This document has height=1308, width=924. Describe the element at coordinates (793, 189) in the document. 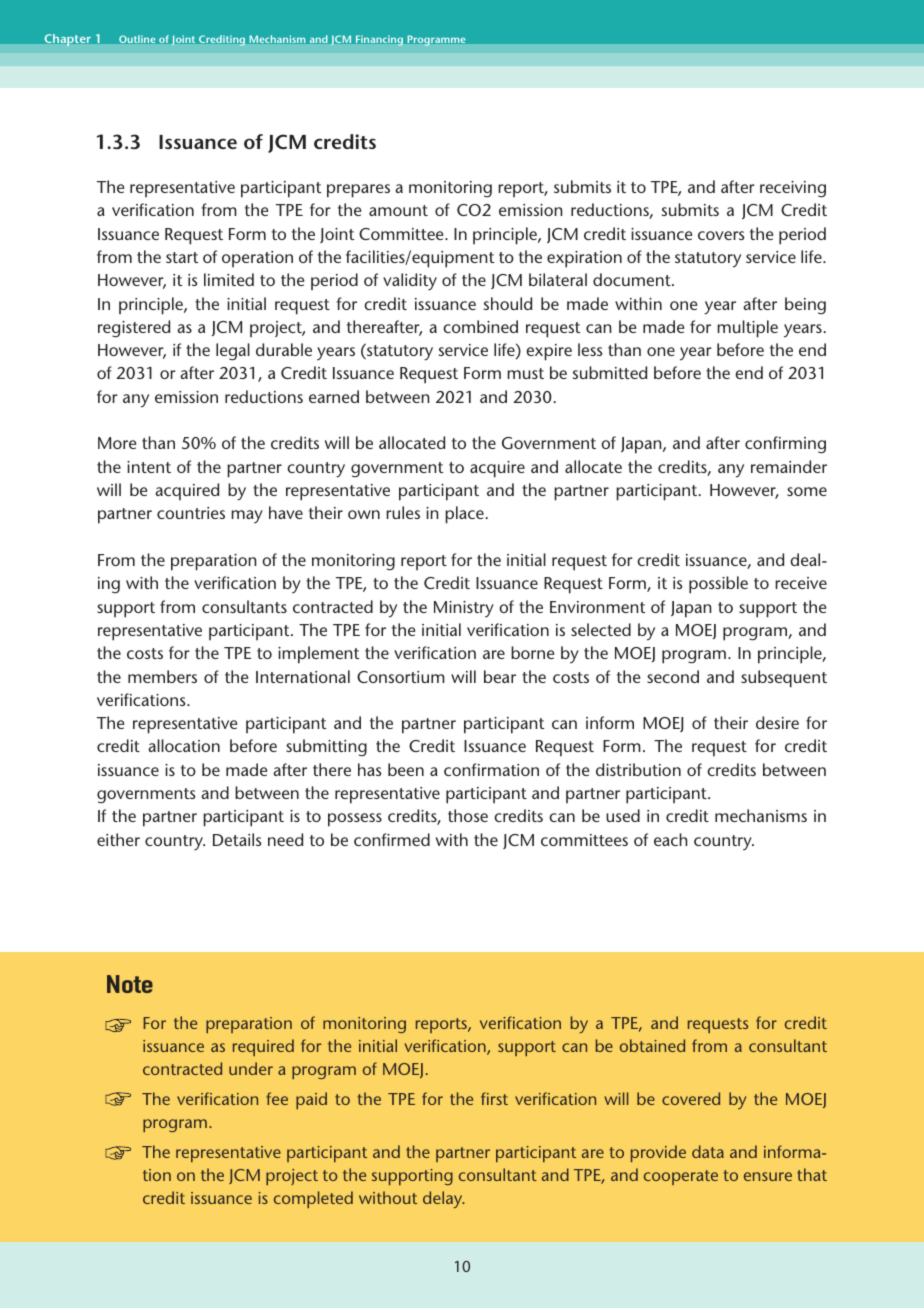

I see `receiving` at that location.
